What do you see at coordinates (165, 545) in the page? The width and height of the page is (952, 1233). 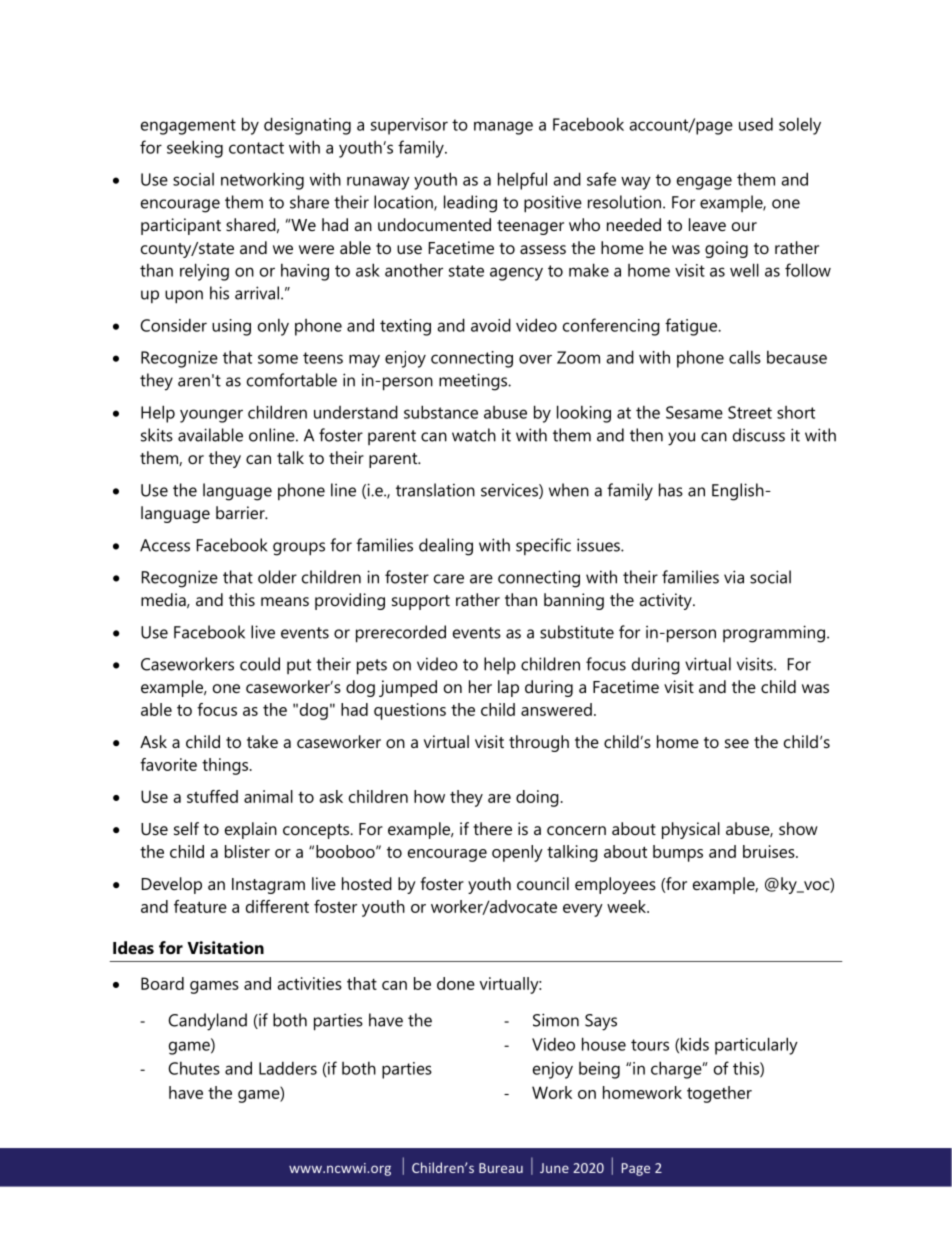 I see `Access` at bounding box center [165, 545].
